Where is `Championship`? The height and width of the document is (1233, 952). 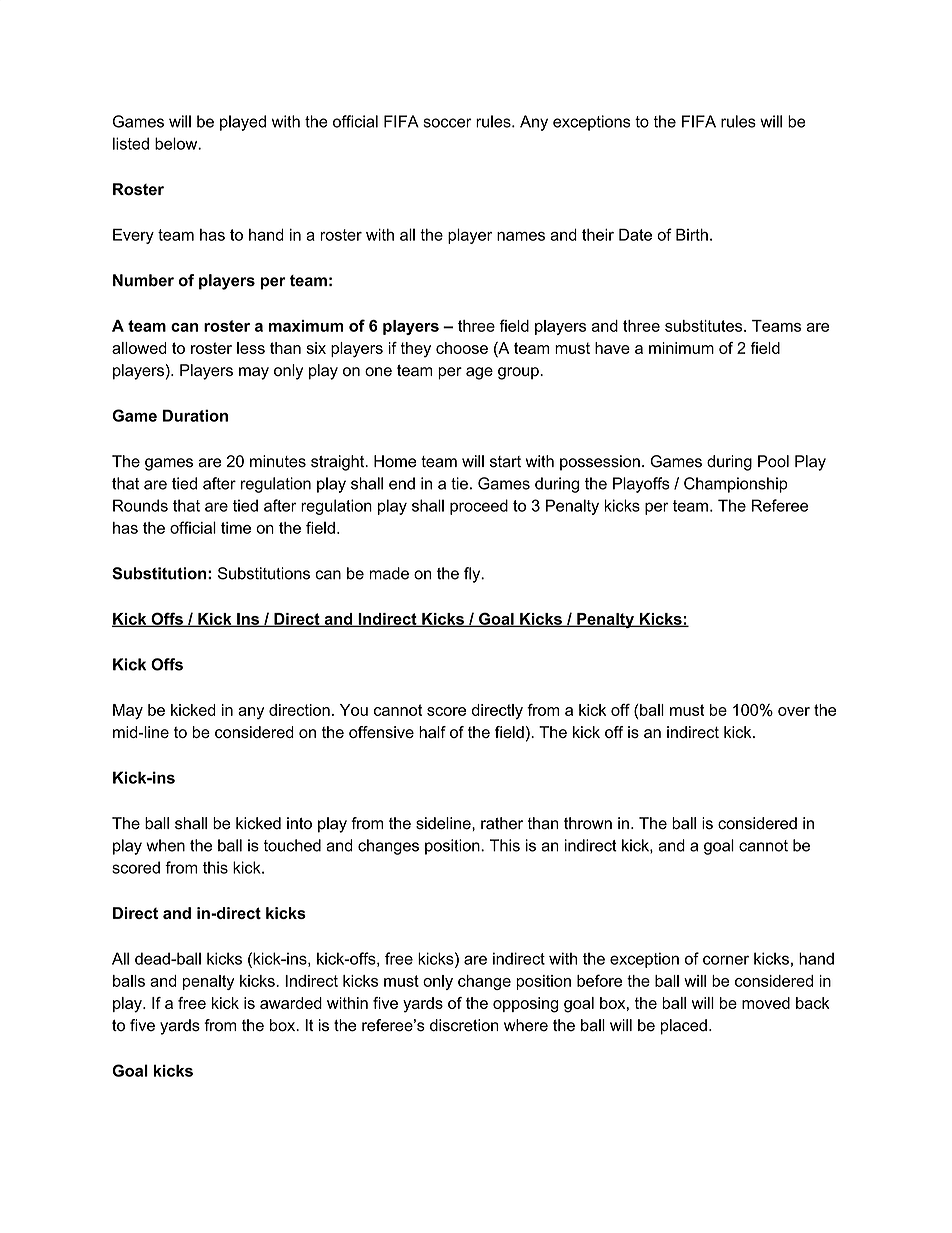 Championship is located at coordinates (736, 485).
